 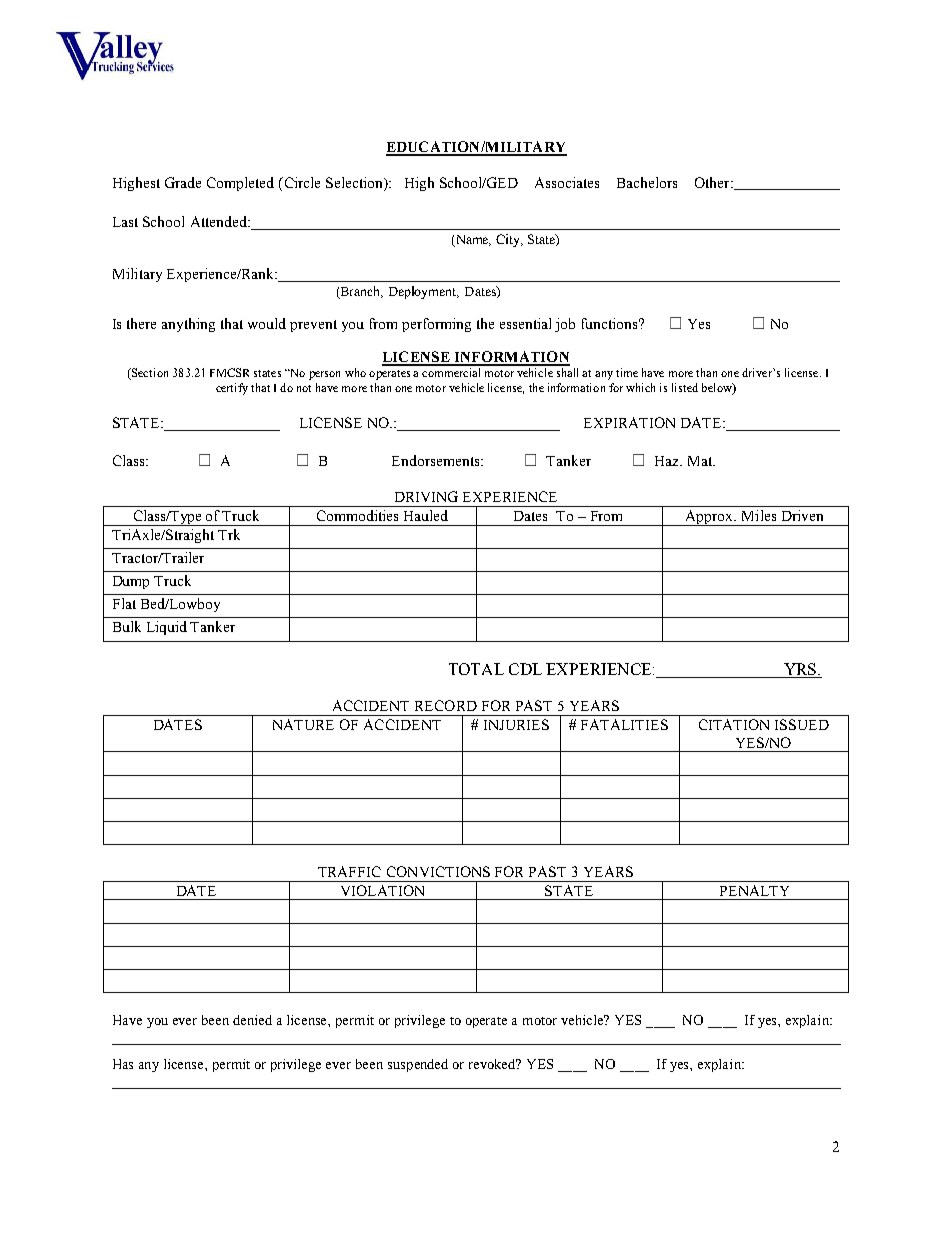 I want to click on denied, so click(x=252, y=1020).
